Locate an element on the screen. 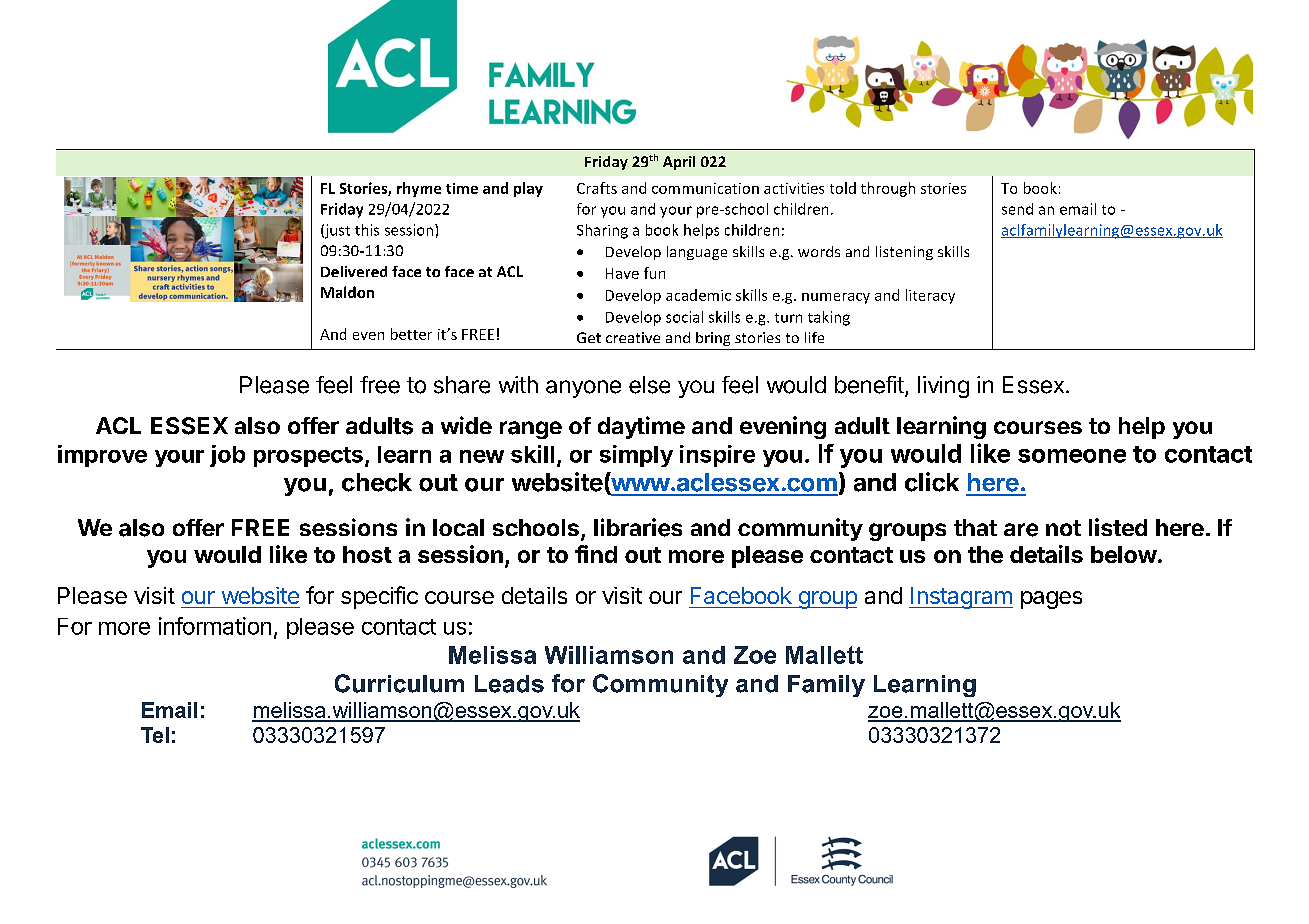 This screenshot has height=924, width=1309. send is located at coordinates (1017, 209).
